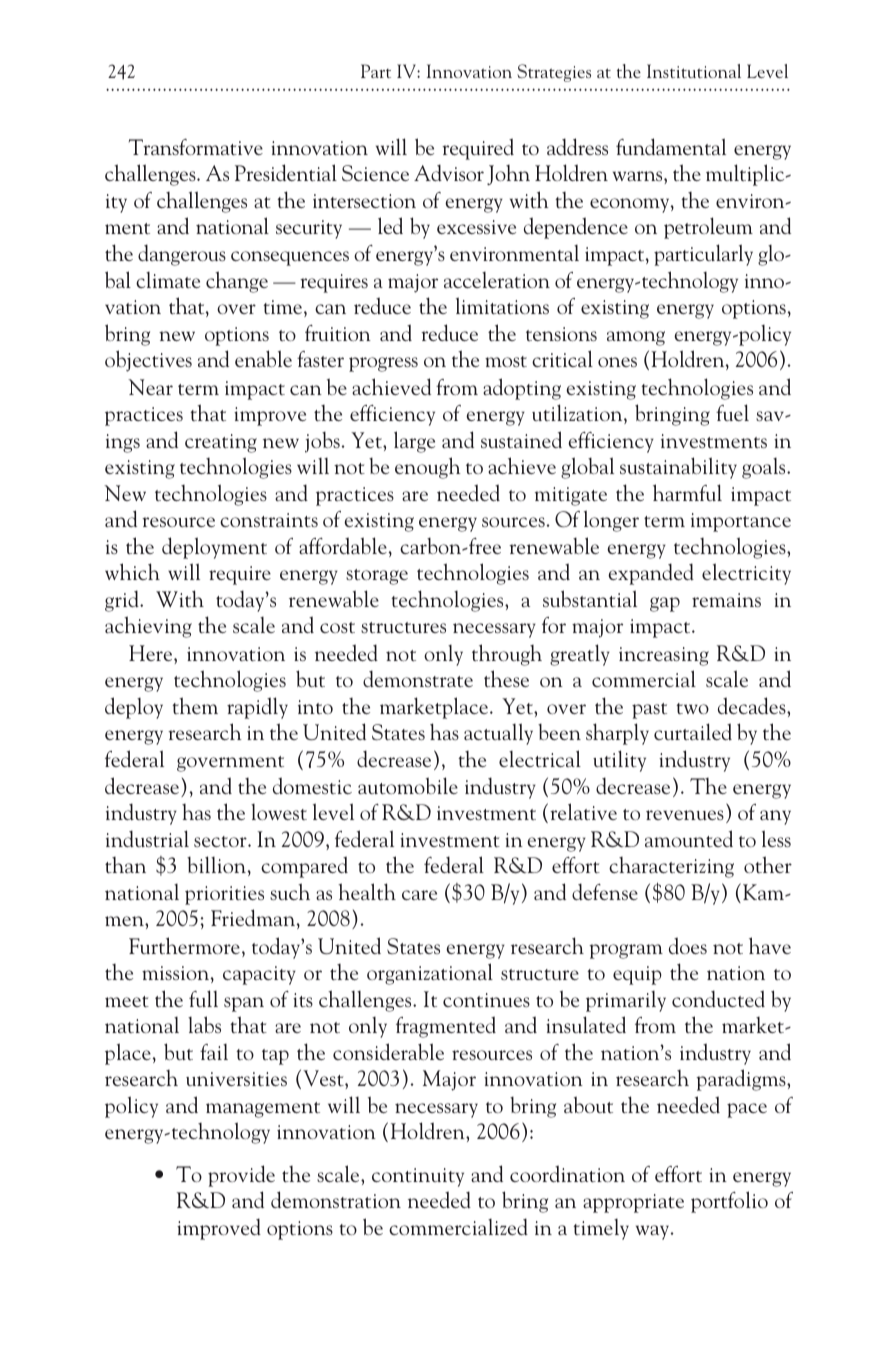 This screenshot has height=1356, width=896. What do you see at coordinates (449, 172) in the screenshot?
I see `Advisor` at bounding box center [449, 172].
